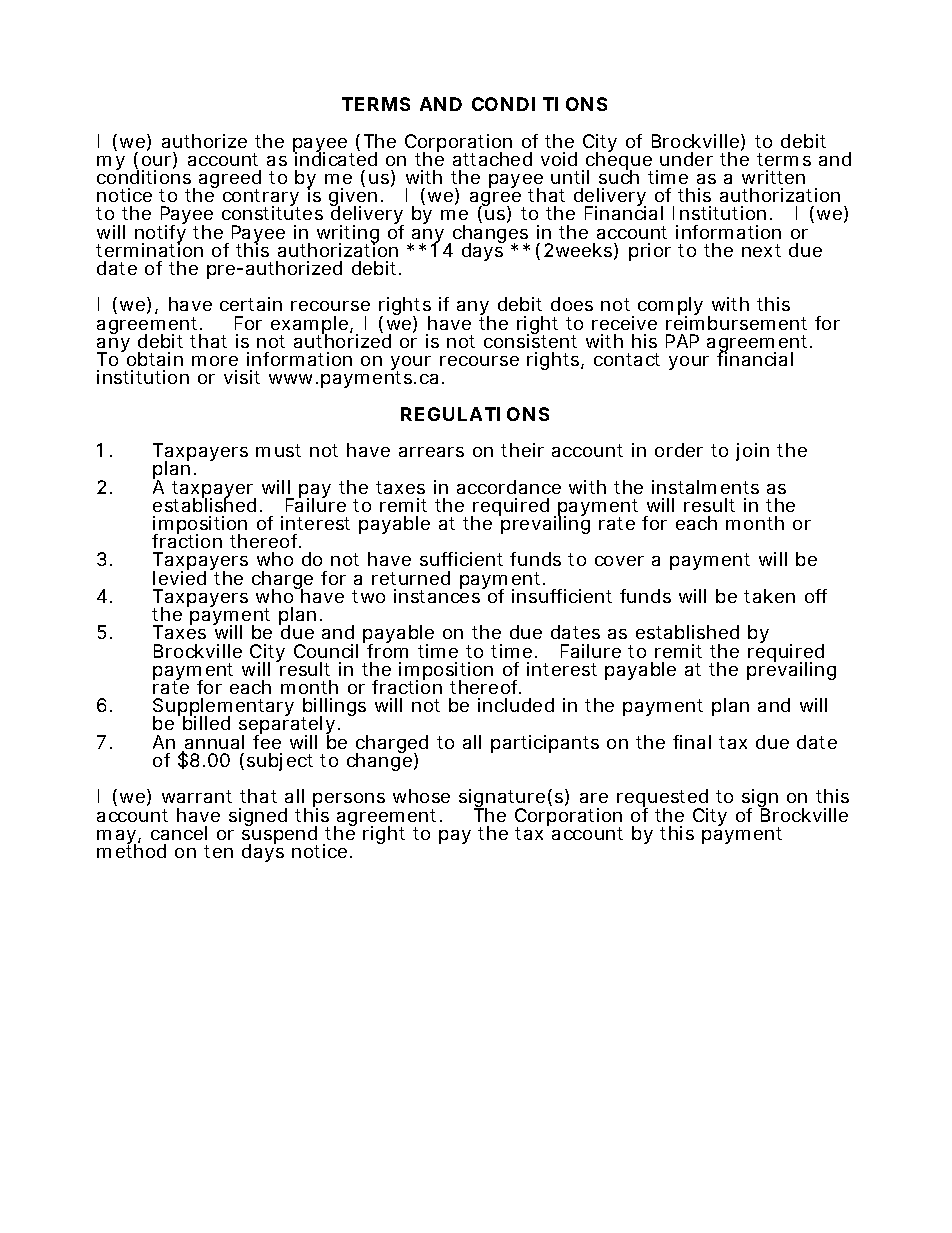  What do you see at coordinates (773, 177) in the image?
I see `written` at bounding box center [773, 177].
